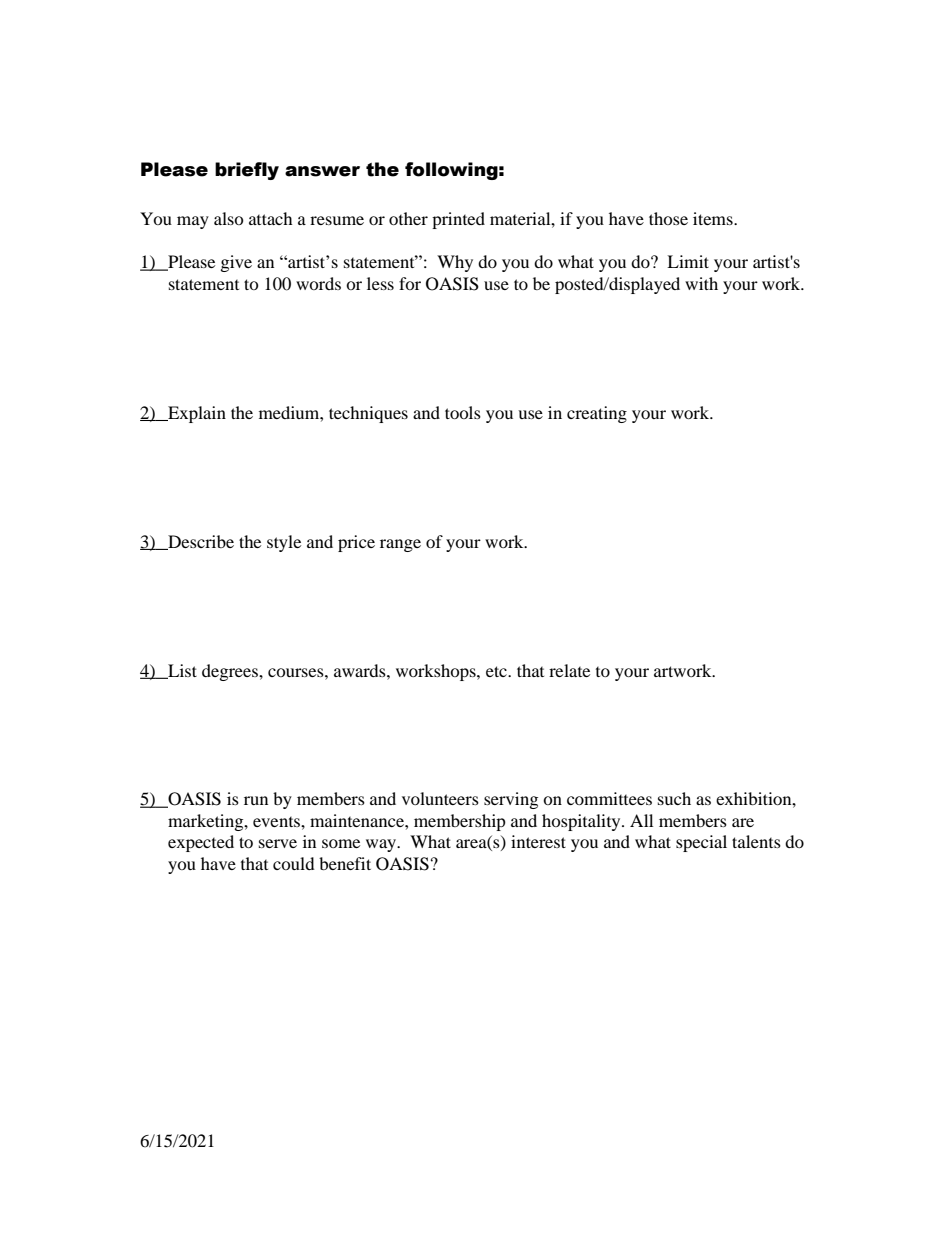 The image size is (952, 1233). What do you see at coordinates (231, 672) in the page?
I see `degrees` at bounding box center [231, 672].
